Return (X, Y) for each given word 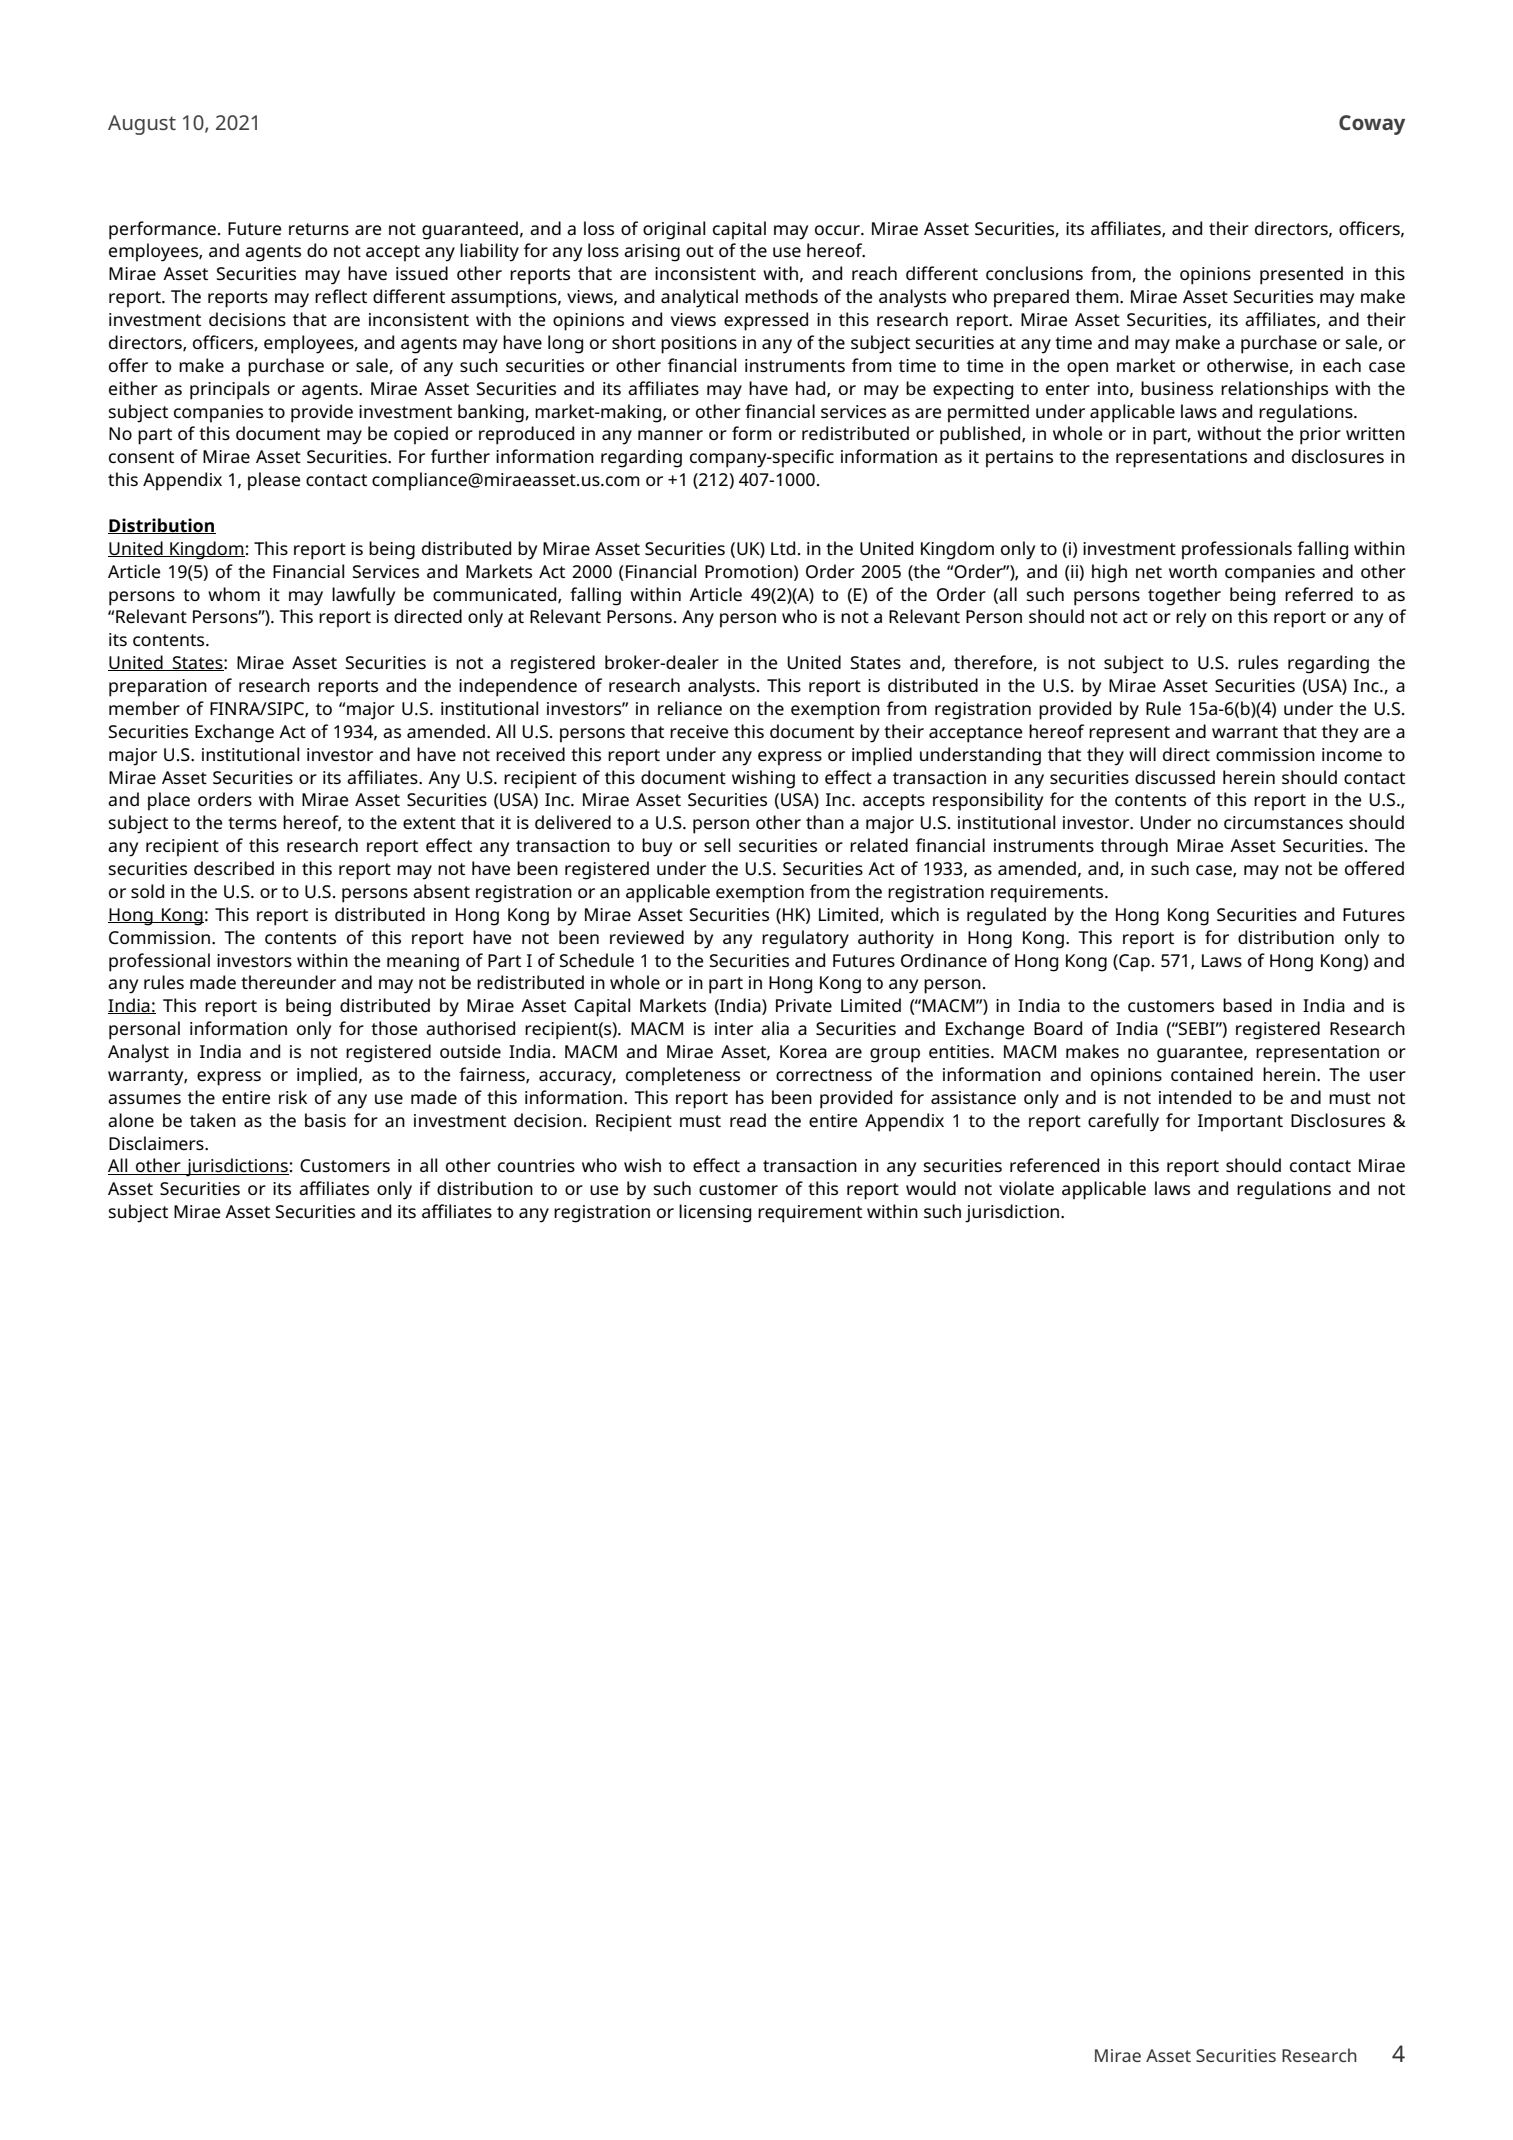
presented (1301, 275)
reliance (690, 708)
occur (838, 230)
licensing (715, 1213)
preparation (158, 688)
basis (325, 1120)
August (142, 125)
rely (1191, 618)
